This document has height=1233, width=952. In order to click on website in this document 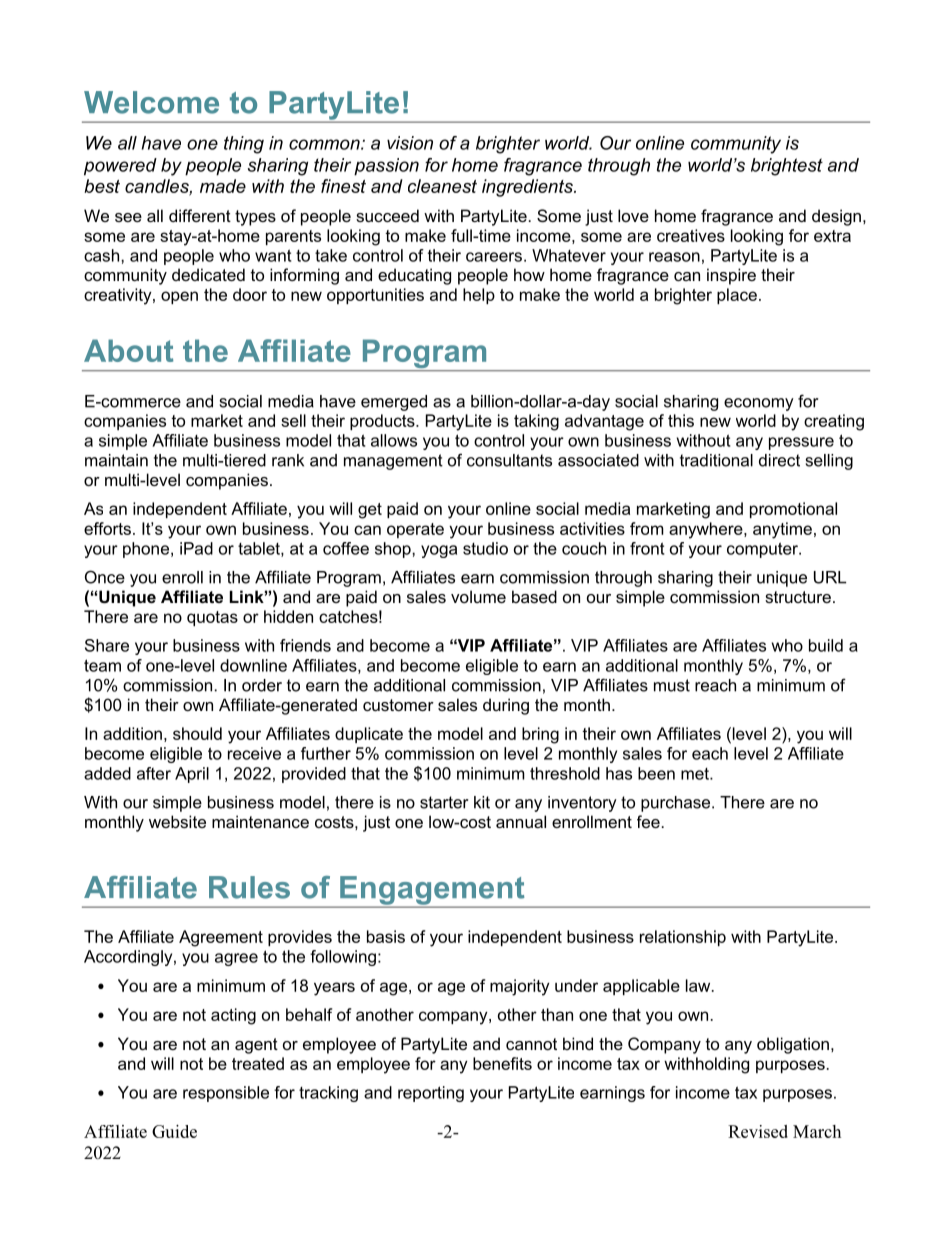, I will do `click(177, 821)`.
